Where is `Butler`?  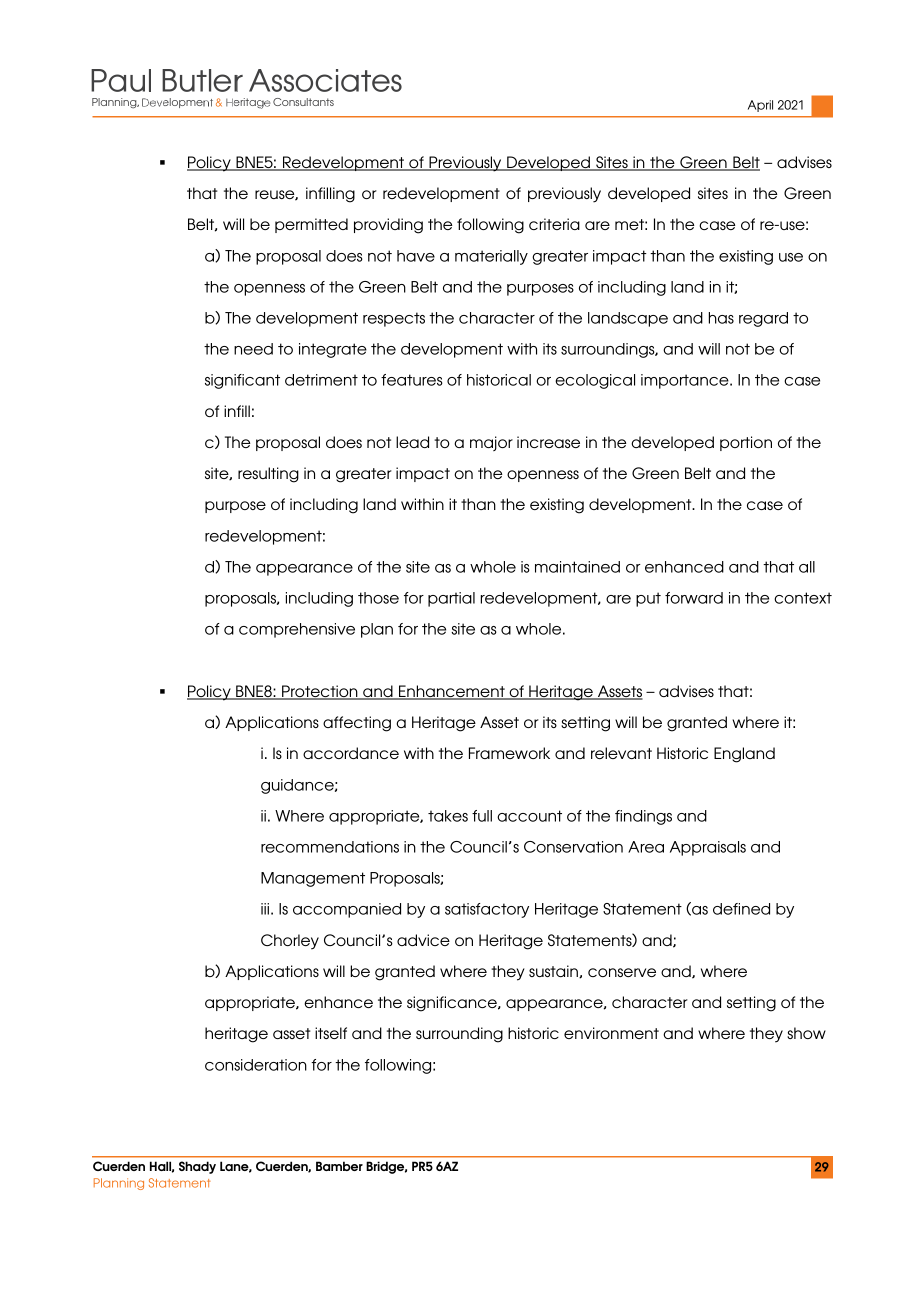
Butler is located at coordinates (202, 80).
